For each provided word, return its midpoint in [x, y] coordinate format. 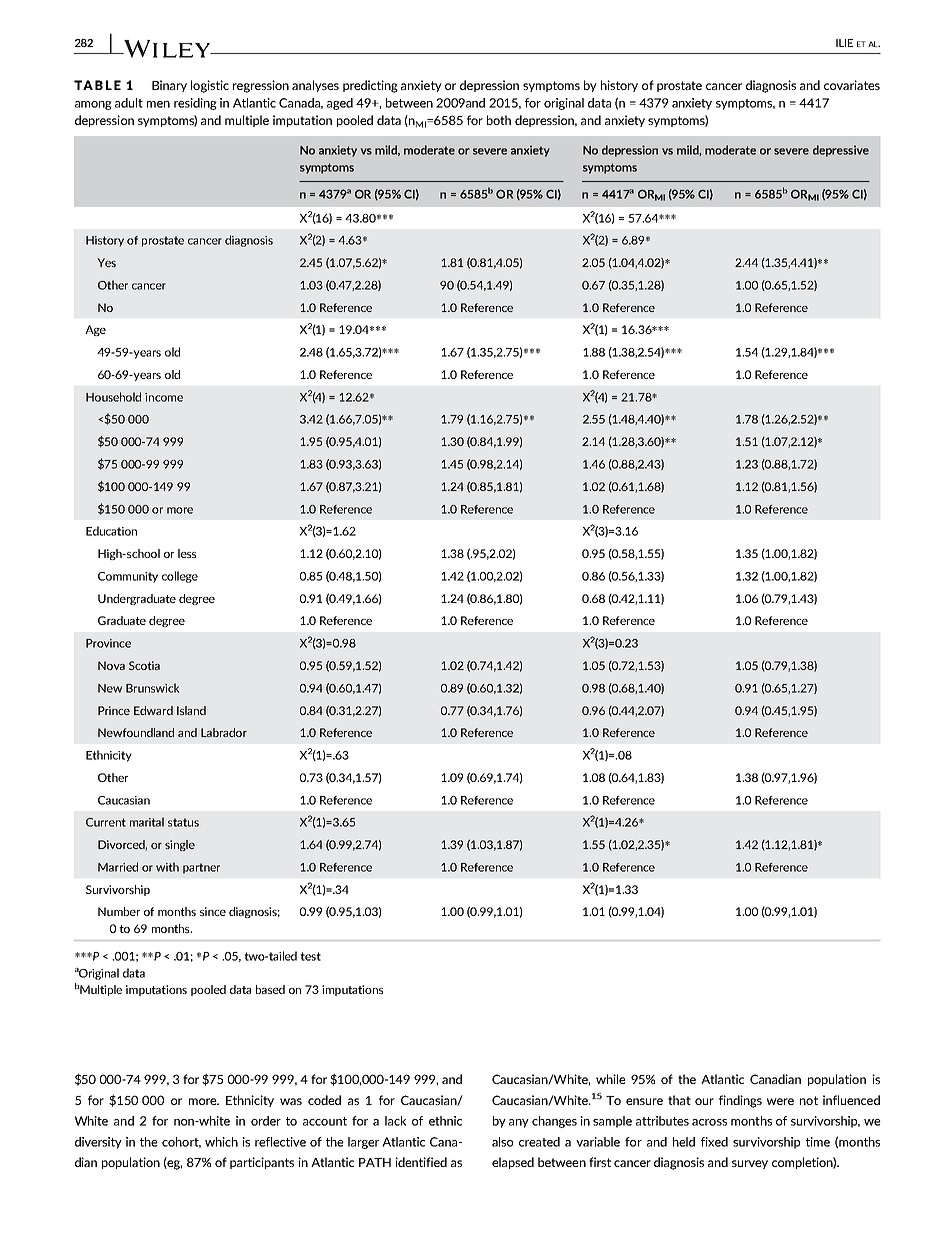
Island [191, 710]
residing [195, 104]
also [502, 1142]
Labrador [224, 732]
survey [750, 1164]
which [221, 1142]
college [180, 577]
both [499, 120]
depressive [841, 151]
